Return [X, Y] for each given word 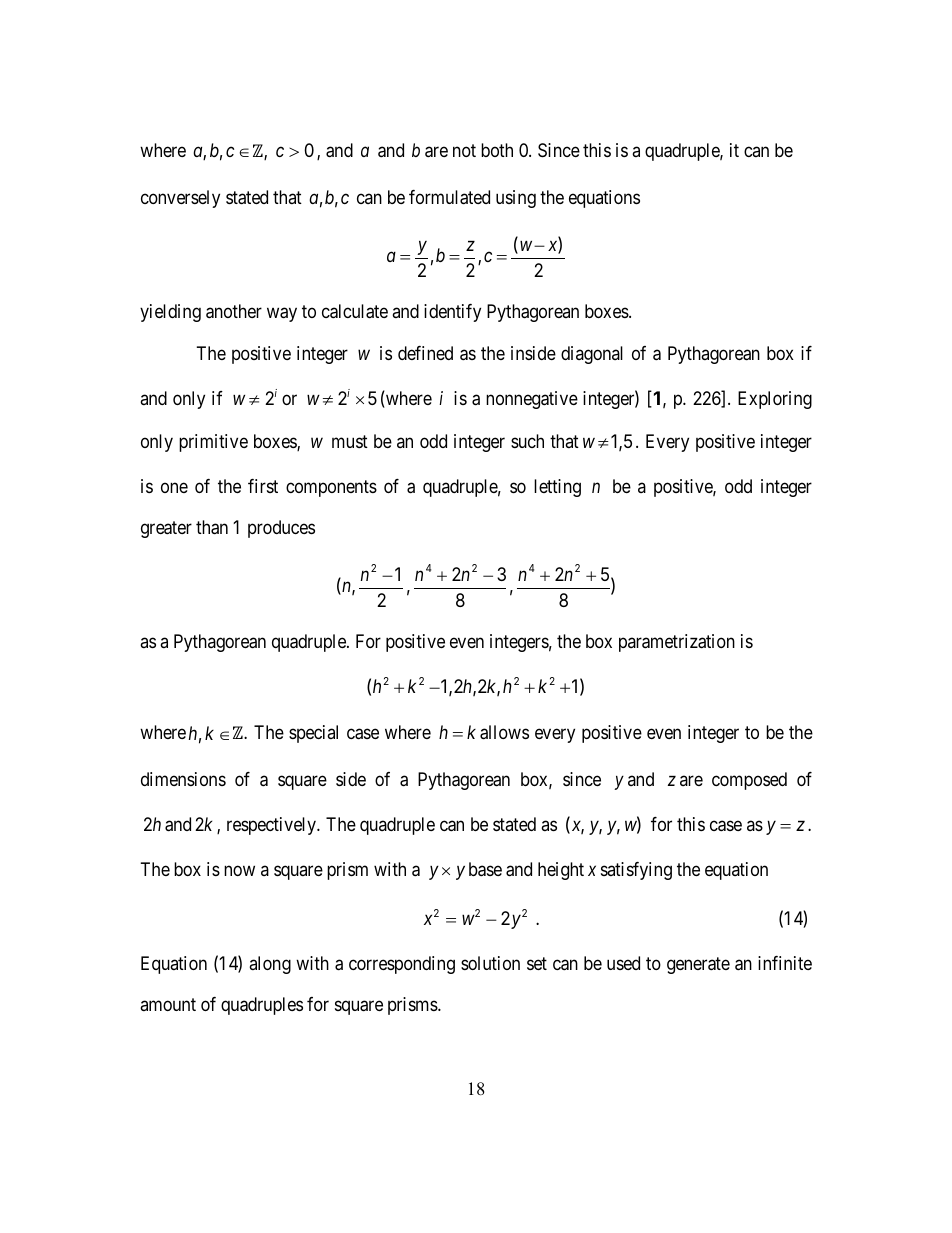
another [234, 311]
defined [425, 353]
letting [557, 488]
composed [749, 781]
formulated [449, 197]
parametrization [677, 643]
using [516, 199]
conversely [180, 199]
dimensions [183, 779]
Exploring [775, 400]
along [270, 965]
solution [490, 963]
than [212, 527]
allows [504, 732]
